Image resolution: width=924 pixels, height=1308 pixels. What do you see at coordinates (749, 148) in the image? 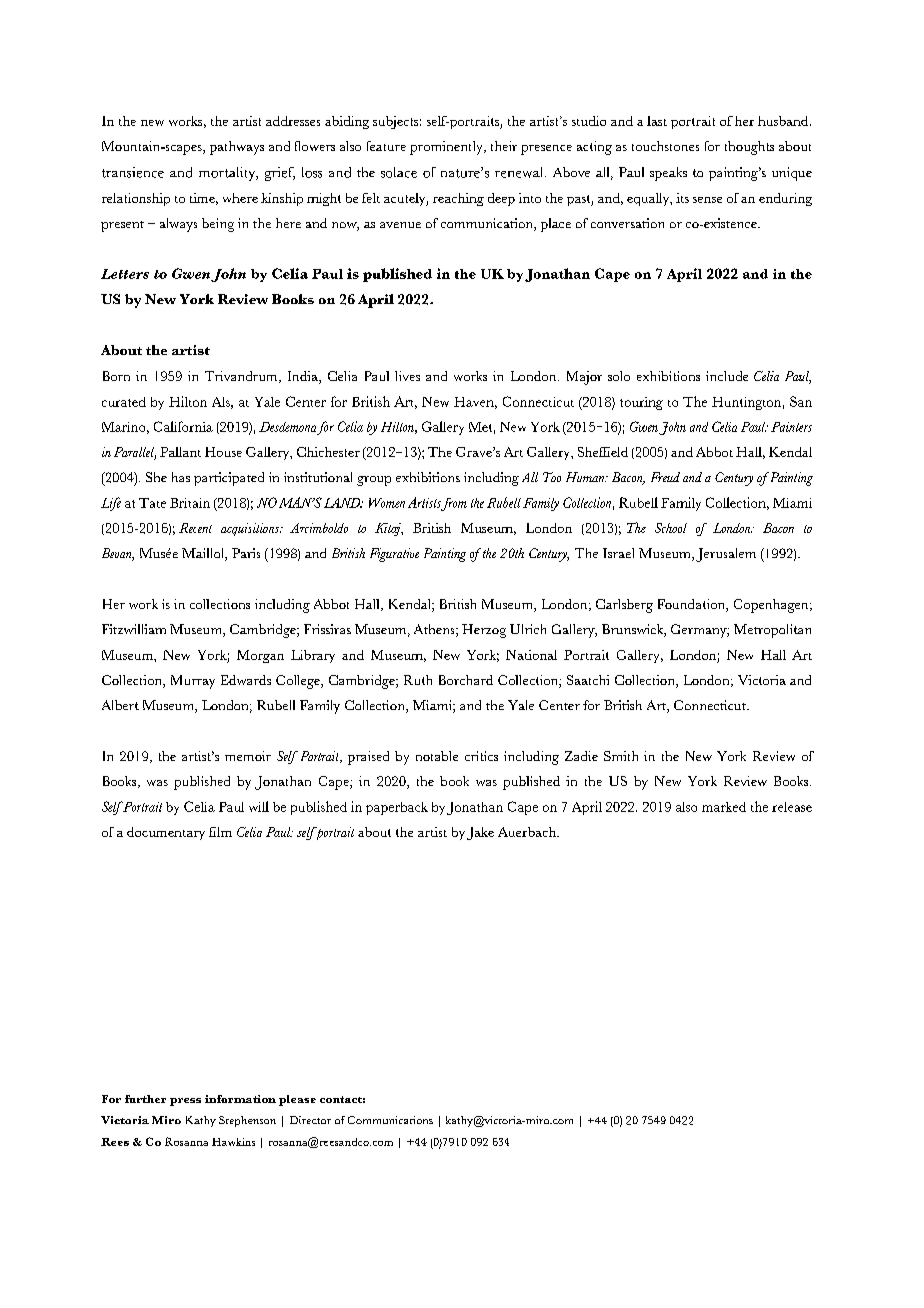
I see `thoughts` at bounding box center [749, 148].
